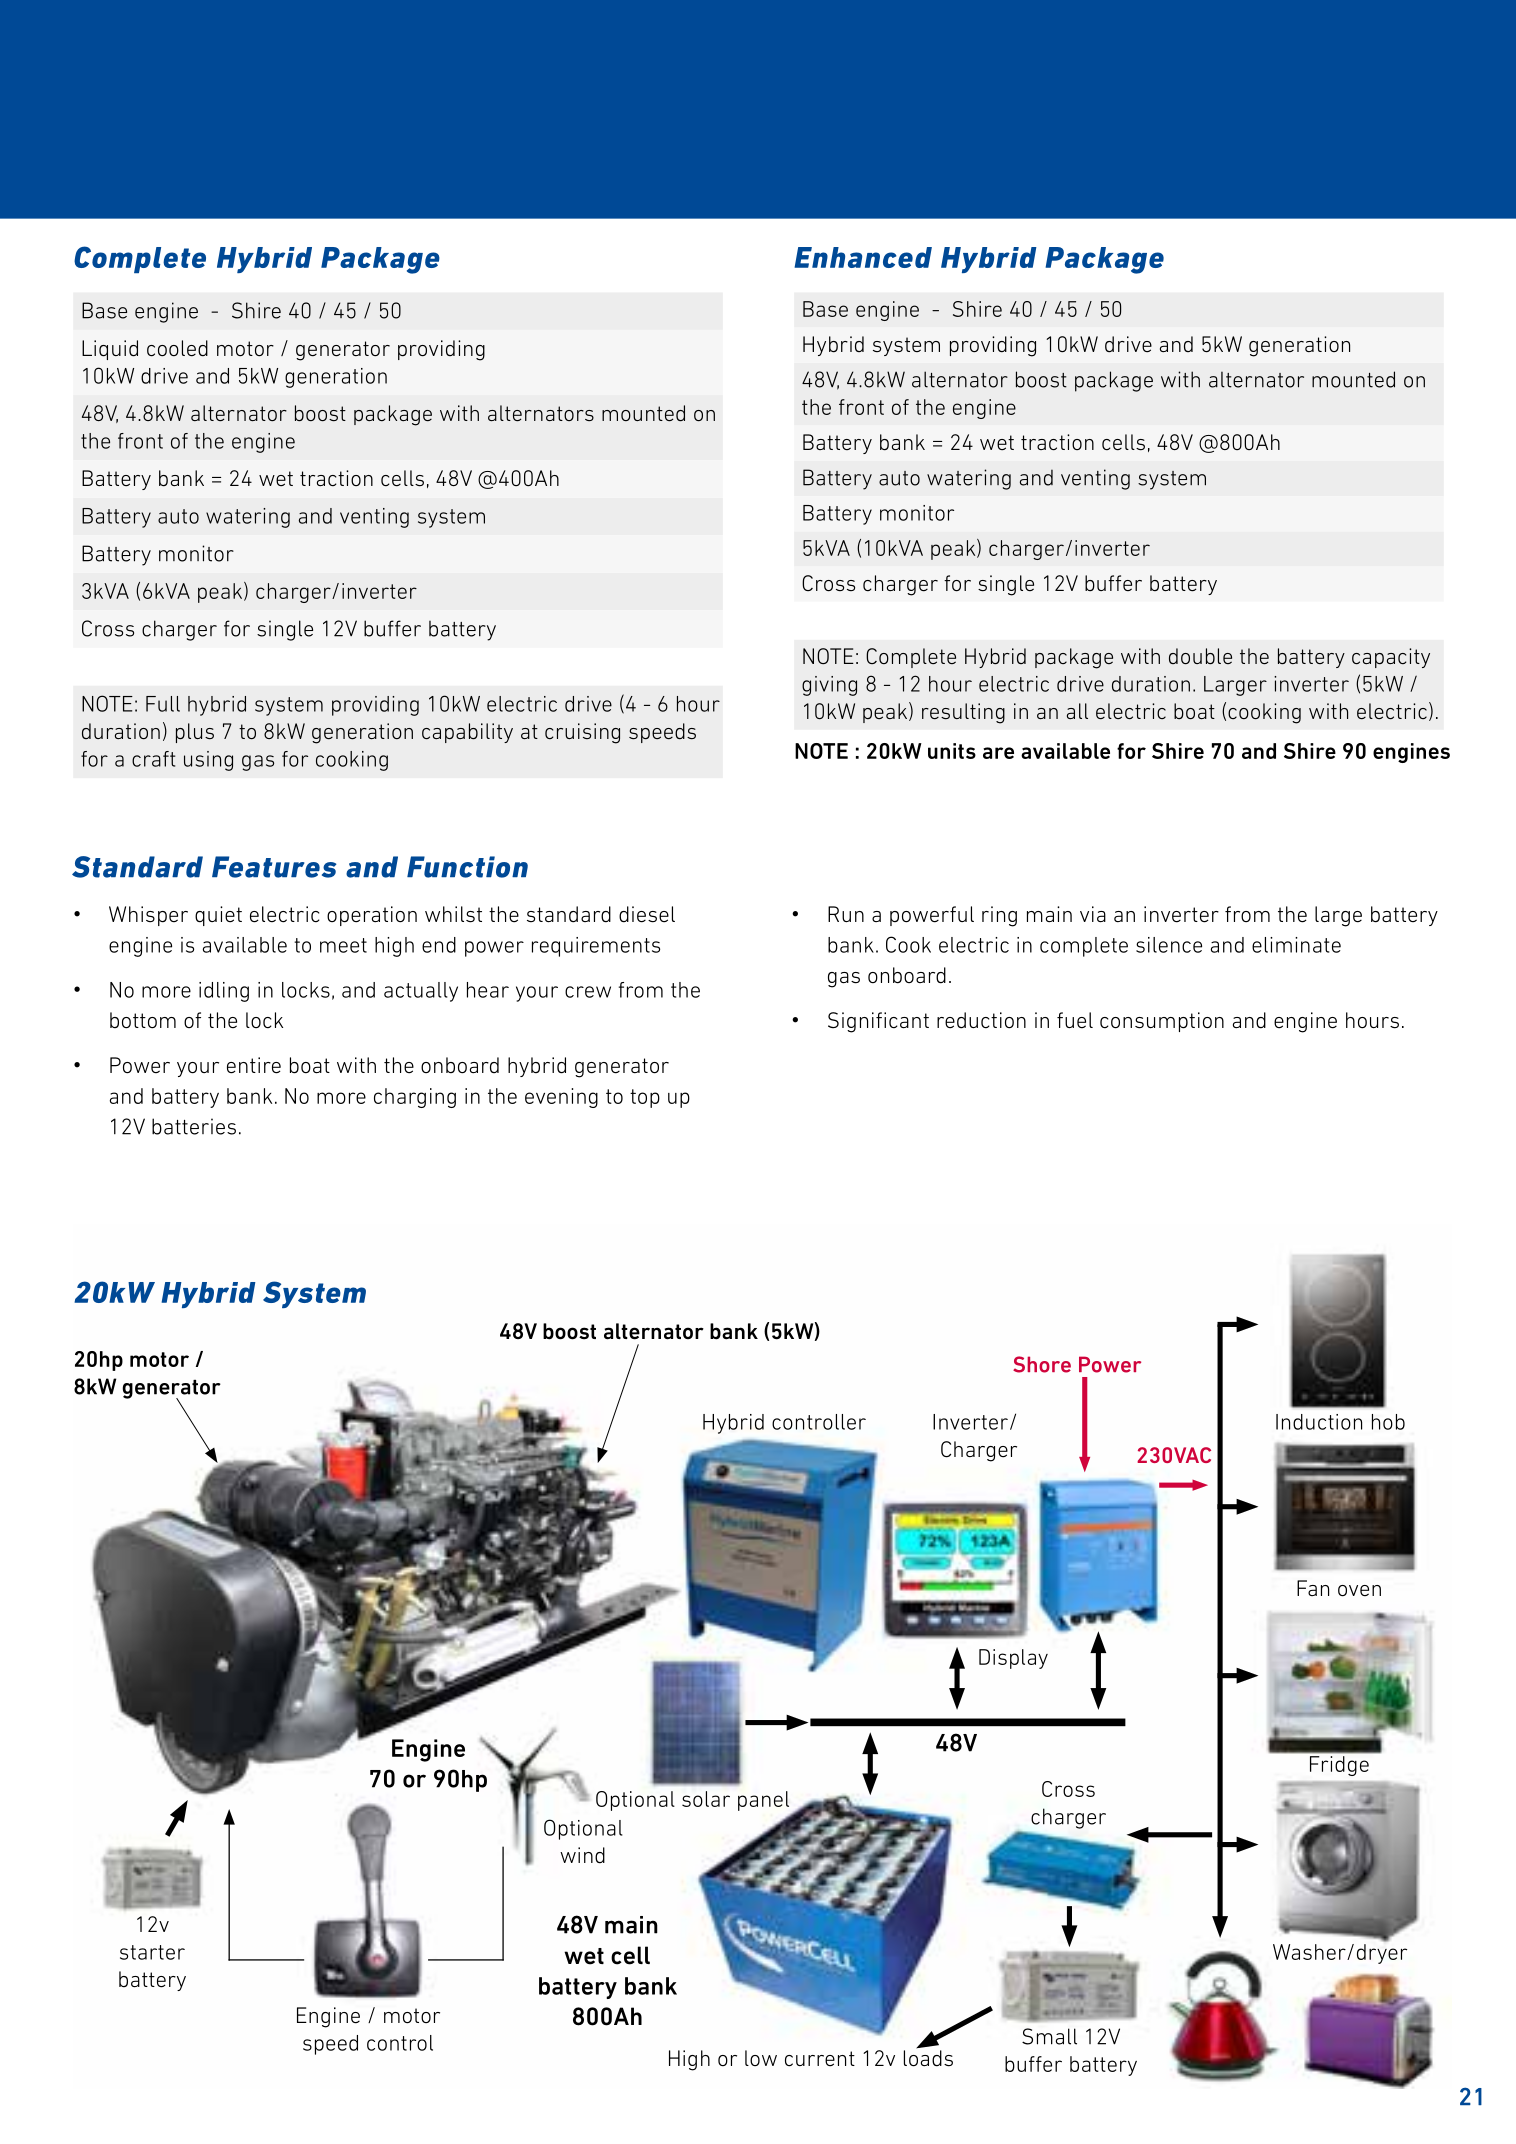  Describe the element at coordinates (582, 1855) in the screenshot. I see `wind` at that location.
